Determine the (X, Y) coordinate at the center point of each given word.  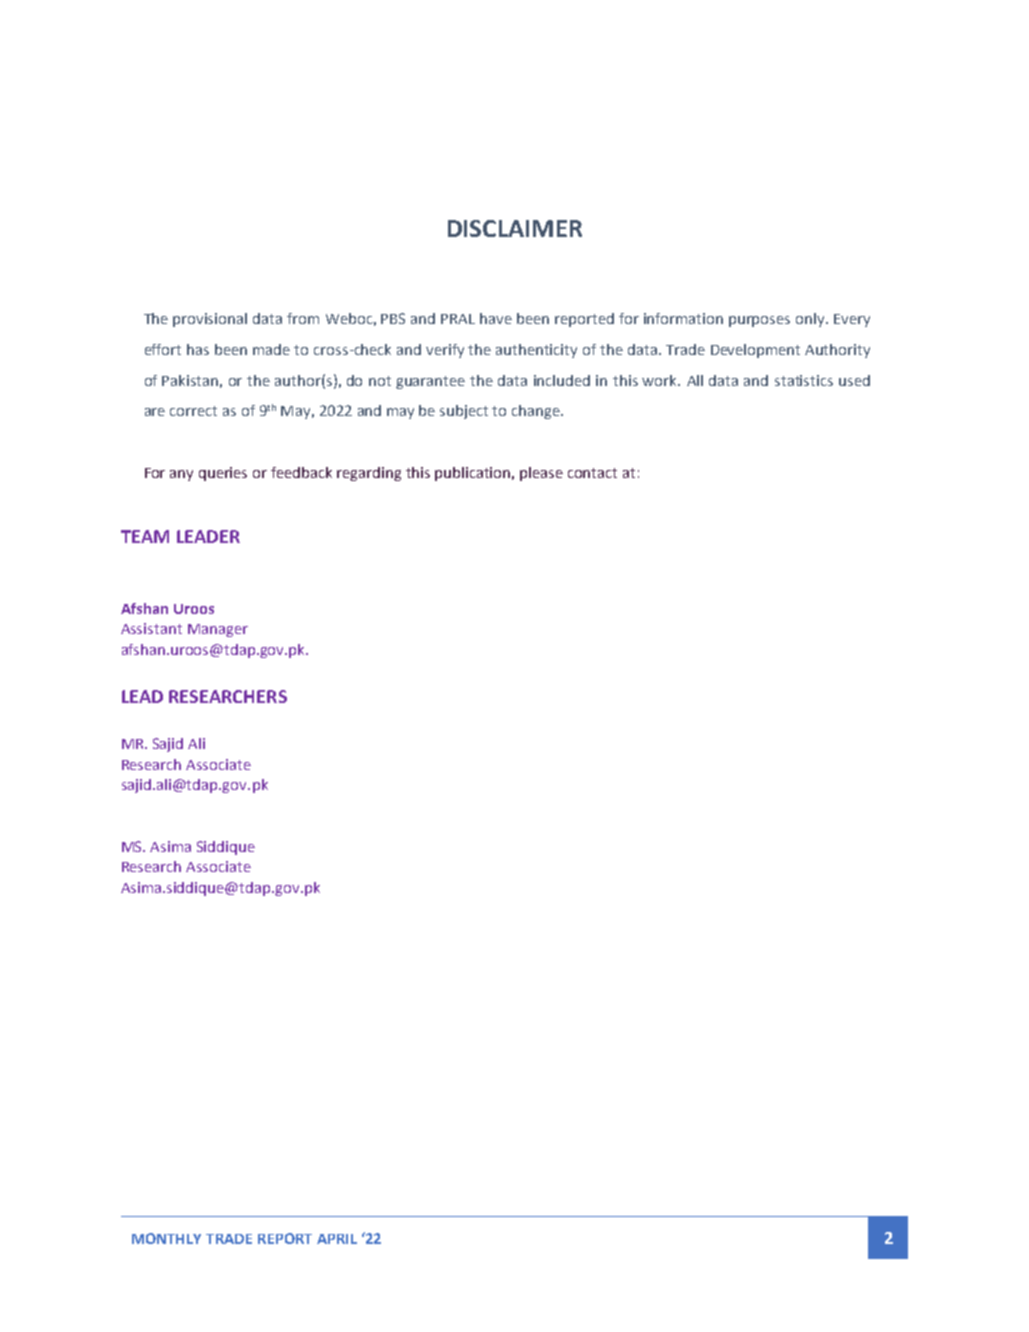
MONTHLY (166, 1238)
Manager (218, 630)
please (541, 474)
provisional (210, 320)
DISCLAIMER (515, 228)
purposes (759, 321)
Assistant (151, 628)
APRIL (337, 1239)
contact (592, 473)
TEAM (145, 536)
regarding (369, 474)
